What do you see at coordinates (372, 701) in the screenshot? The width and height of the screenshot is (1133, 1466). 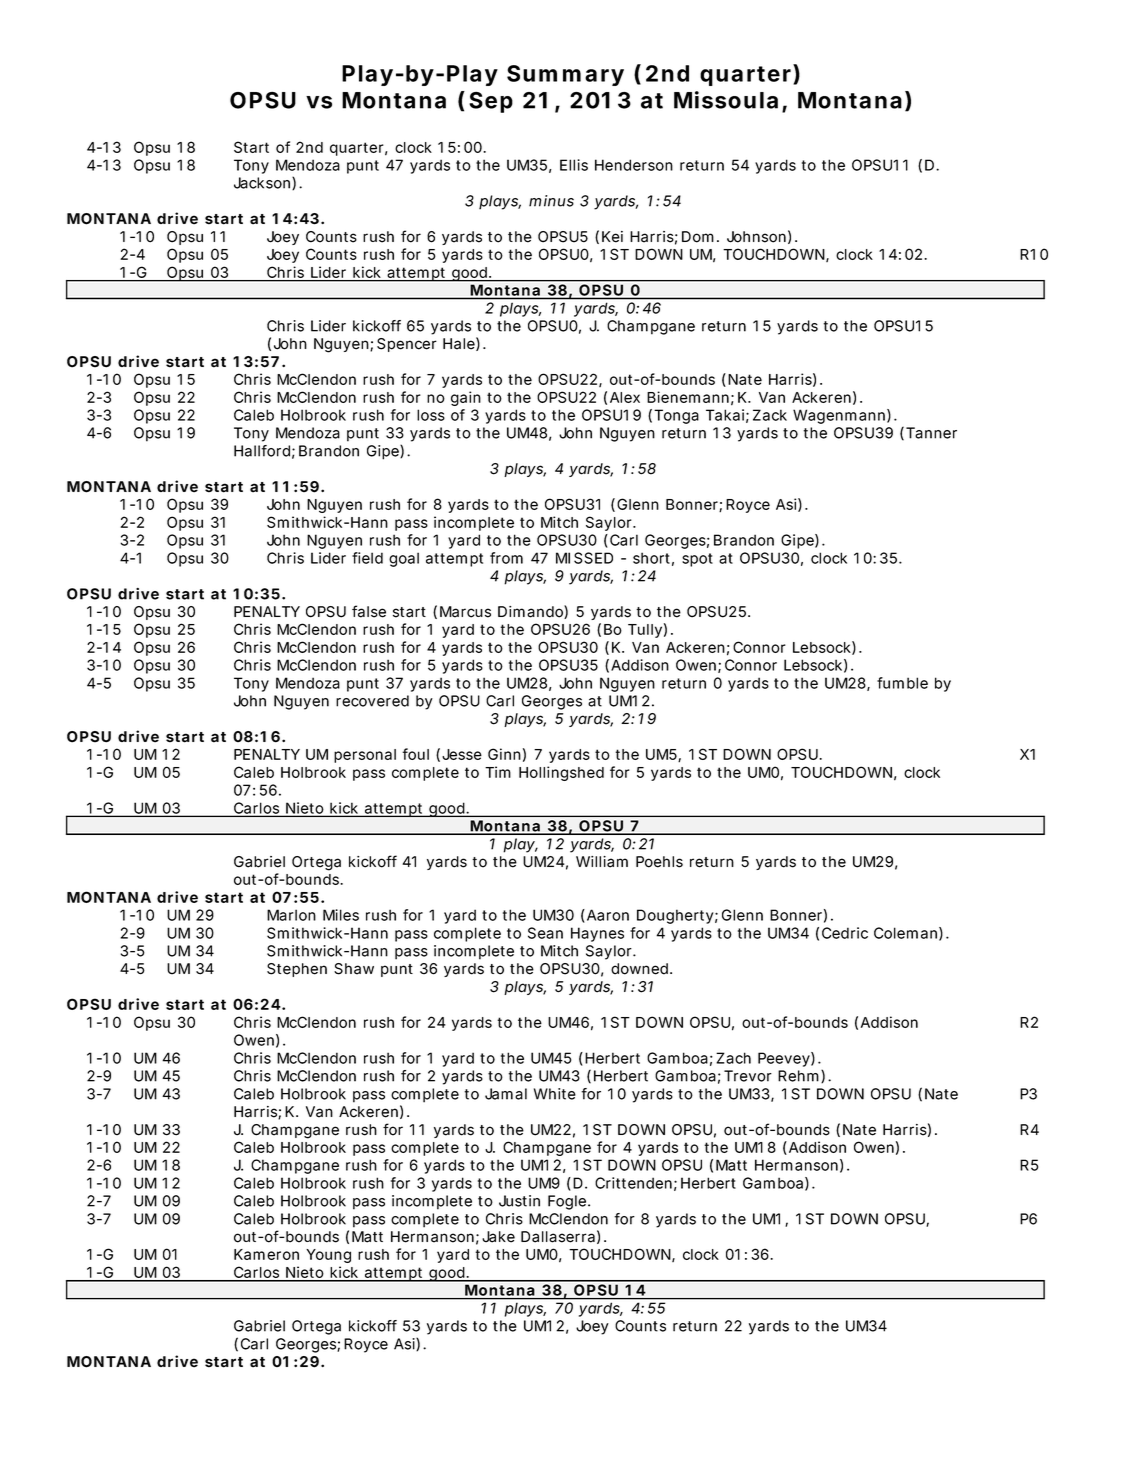 I see `recovered` at bounding box center [372, 701].
